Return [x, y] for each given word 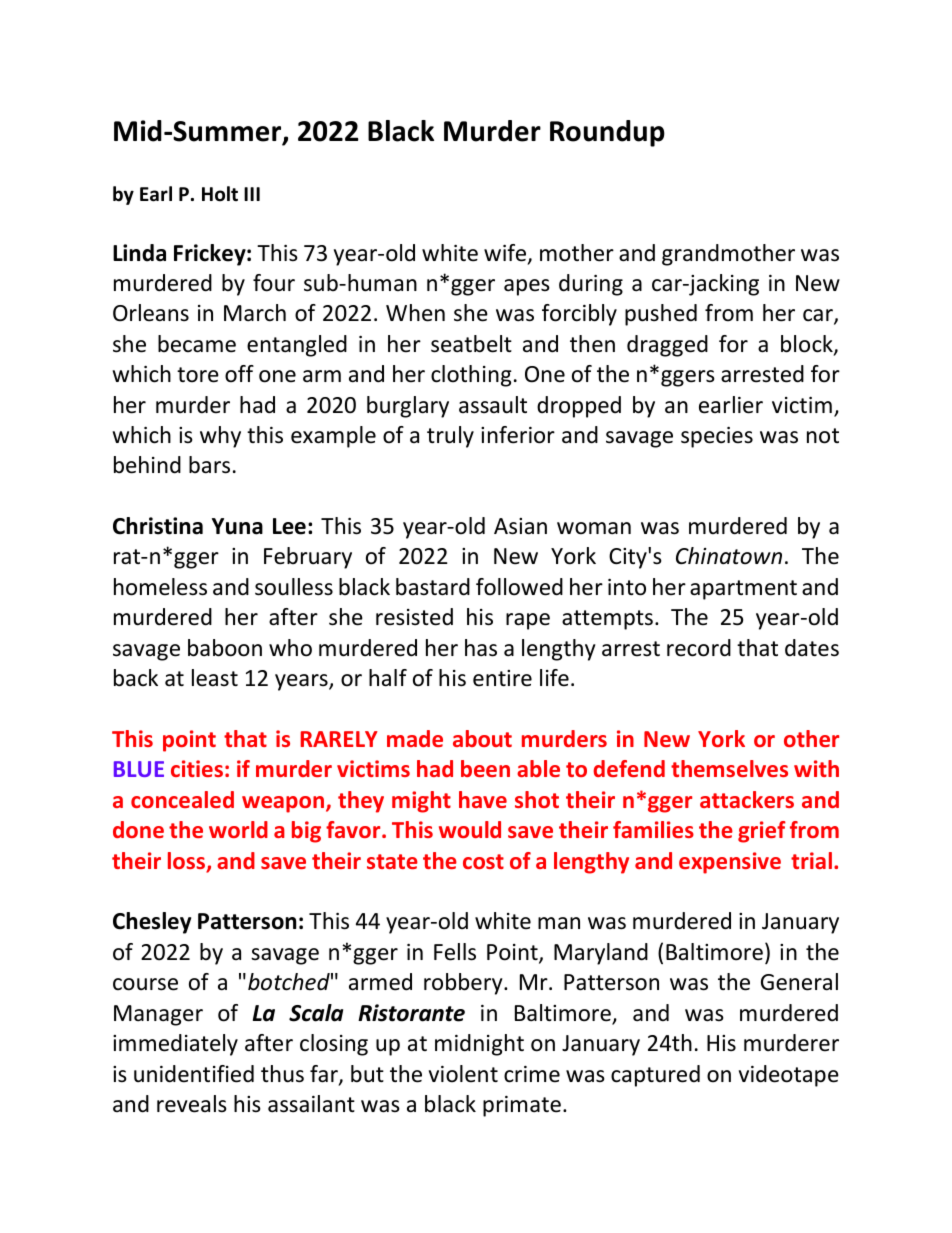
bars [209, 465]
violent [463, 1074]
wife [506, 254]
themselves [729, 768]
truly [450, 437]
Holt [220, 194]
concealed [182, 799]
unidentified [194, 1074]
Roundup [607, 133]
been [485, 768]
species [717, 437]
